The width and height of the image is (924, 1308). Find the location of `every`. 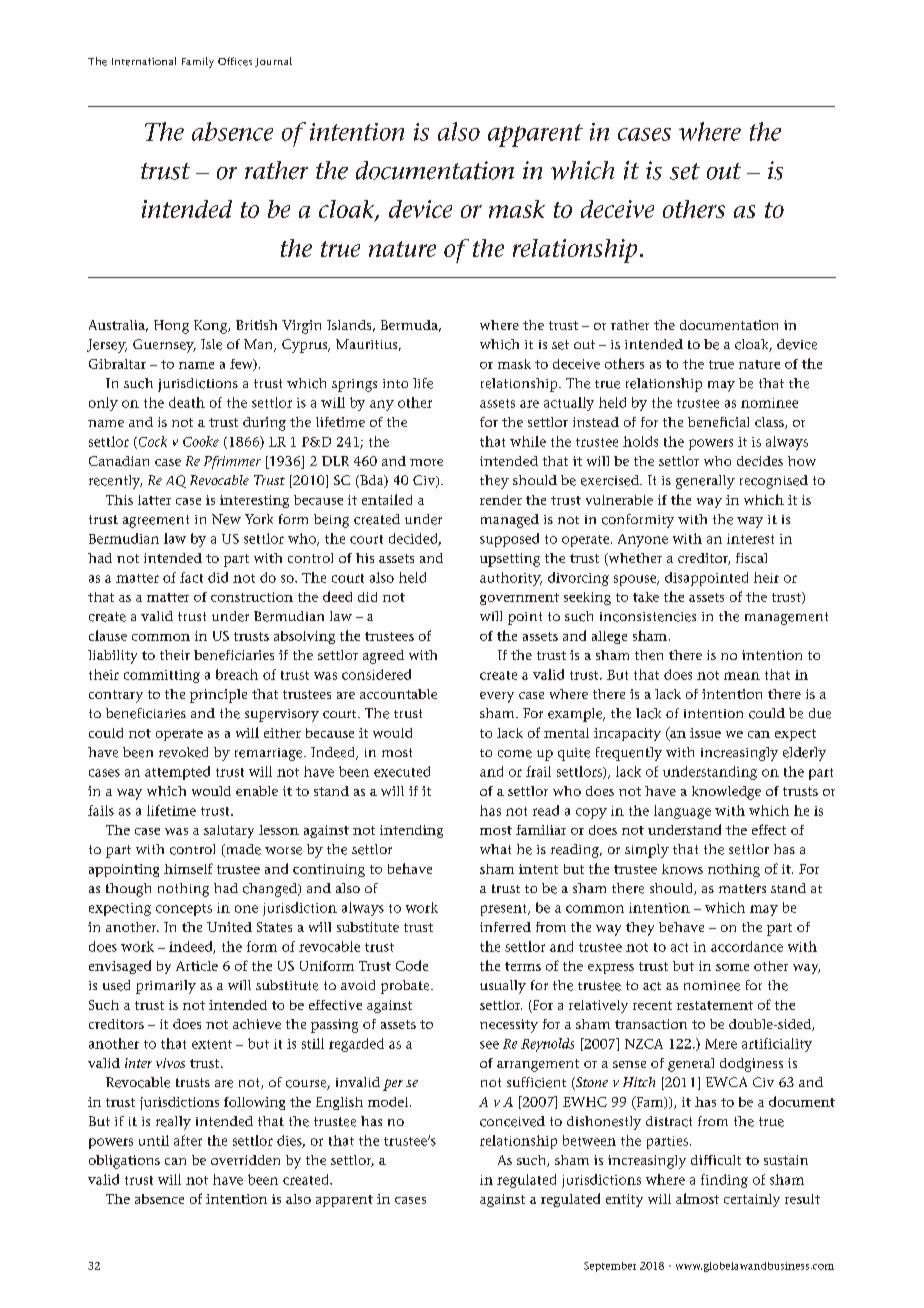

every is located at coordinates (497, 697).
